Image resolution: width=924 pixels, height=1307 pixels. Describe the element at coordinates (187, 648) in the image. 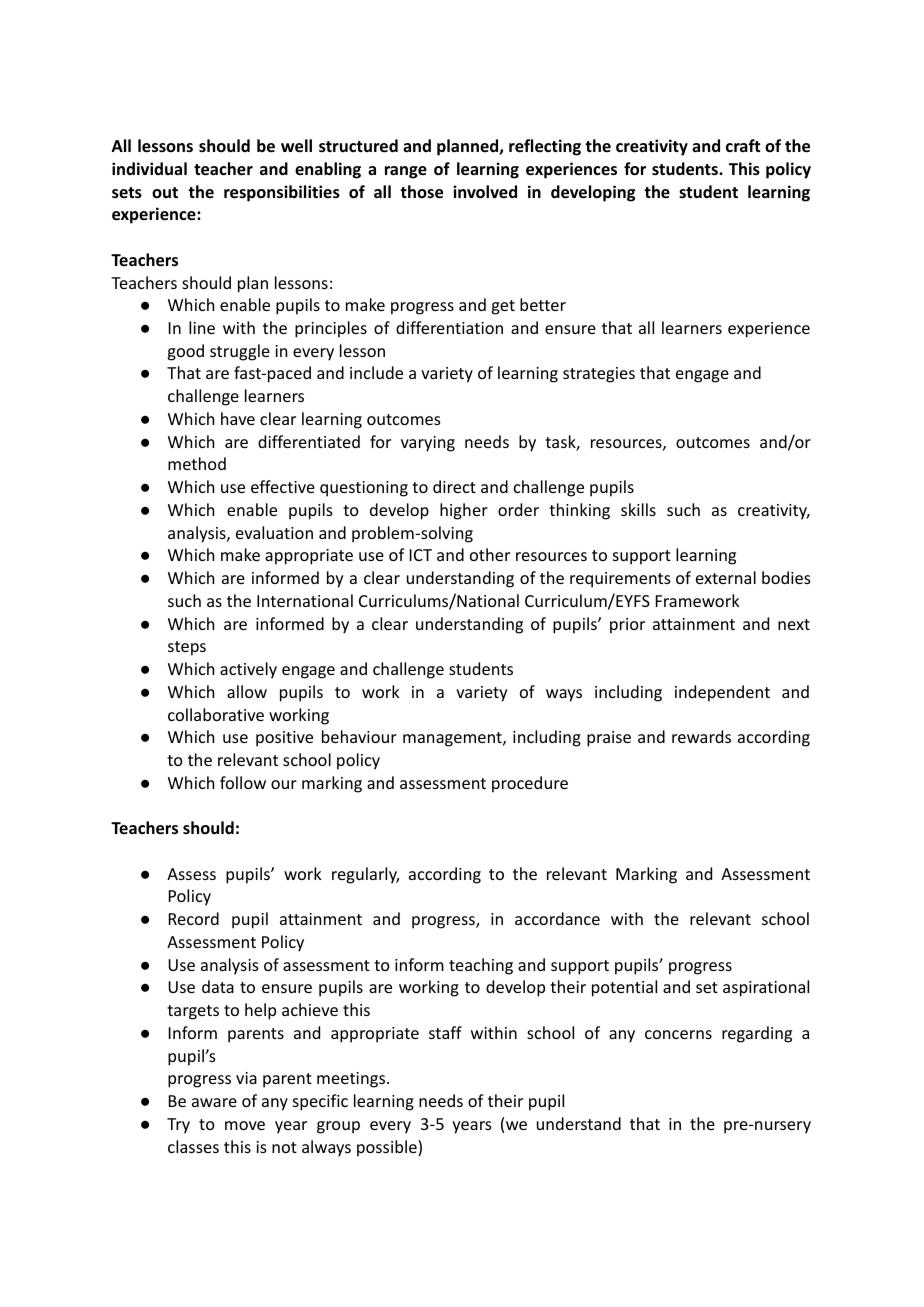

I see `steps` at that location.
